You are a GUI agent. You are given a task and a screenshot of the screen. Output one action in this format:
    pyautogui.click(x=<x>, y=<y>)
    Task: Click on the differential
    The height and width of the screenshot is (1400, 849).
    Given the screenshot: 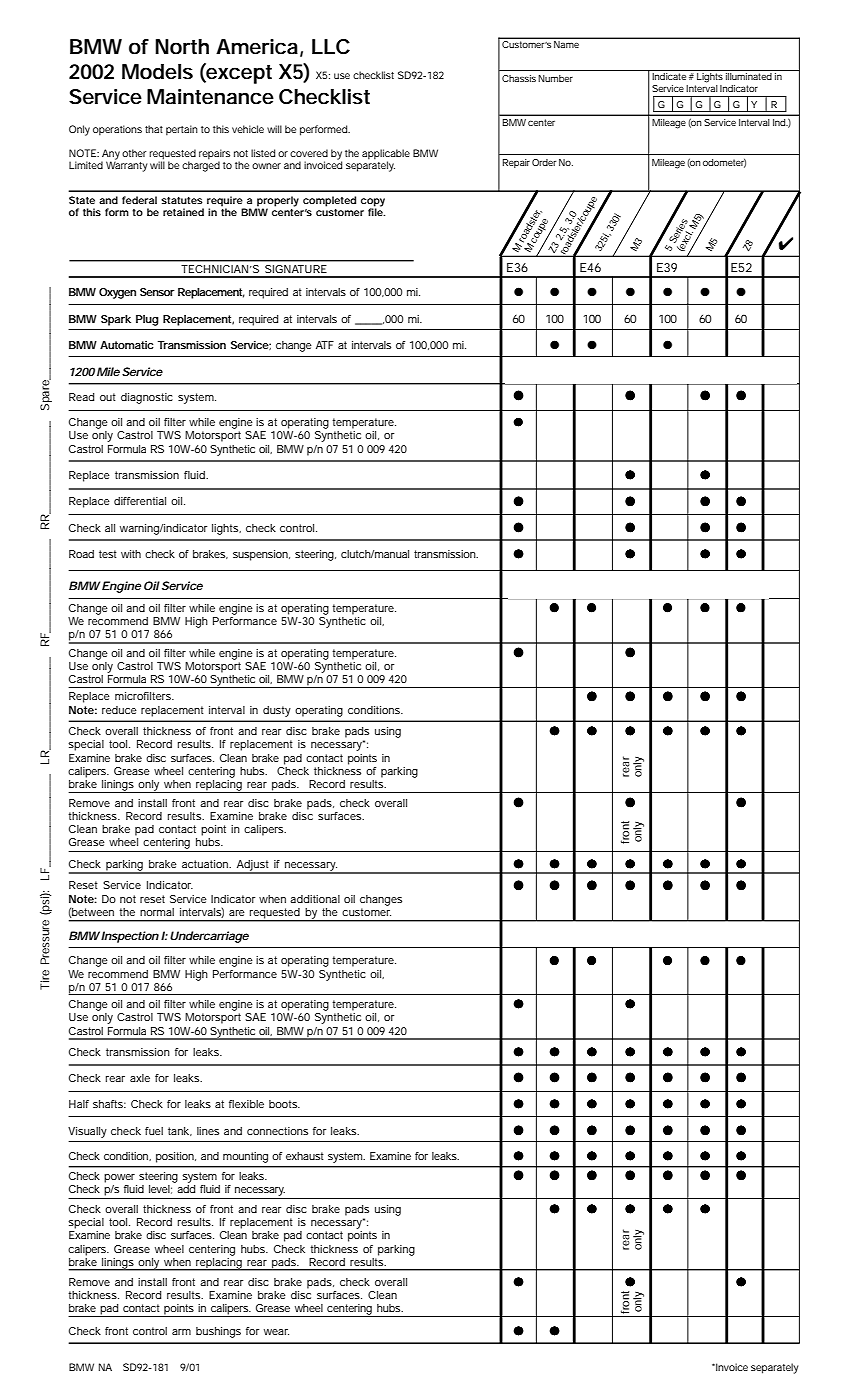 What is the action you would take?
    pyautogui.click(x=140, y=501)
